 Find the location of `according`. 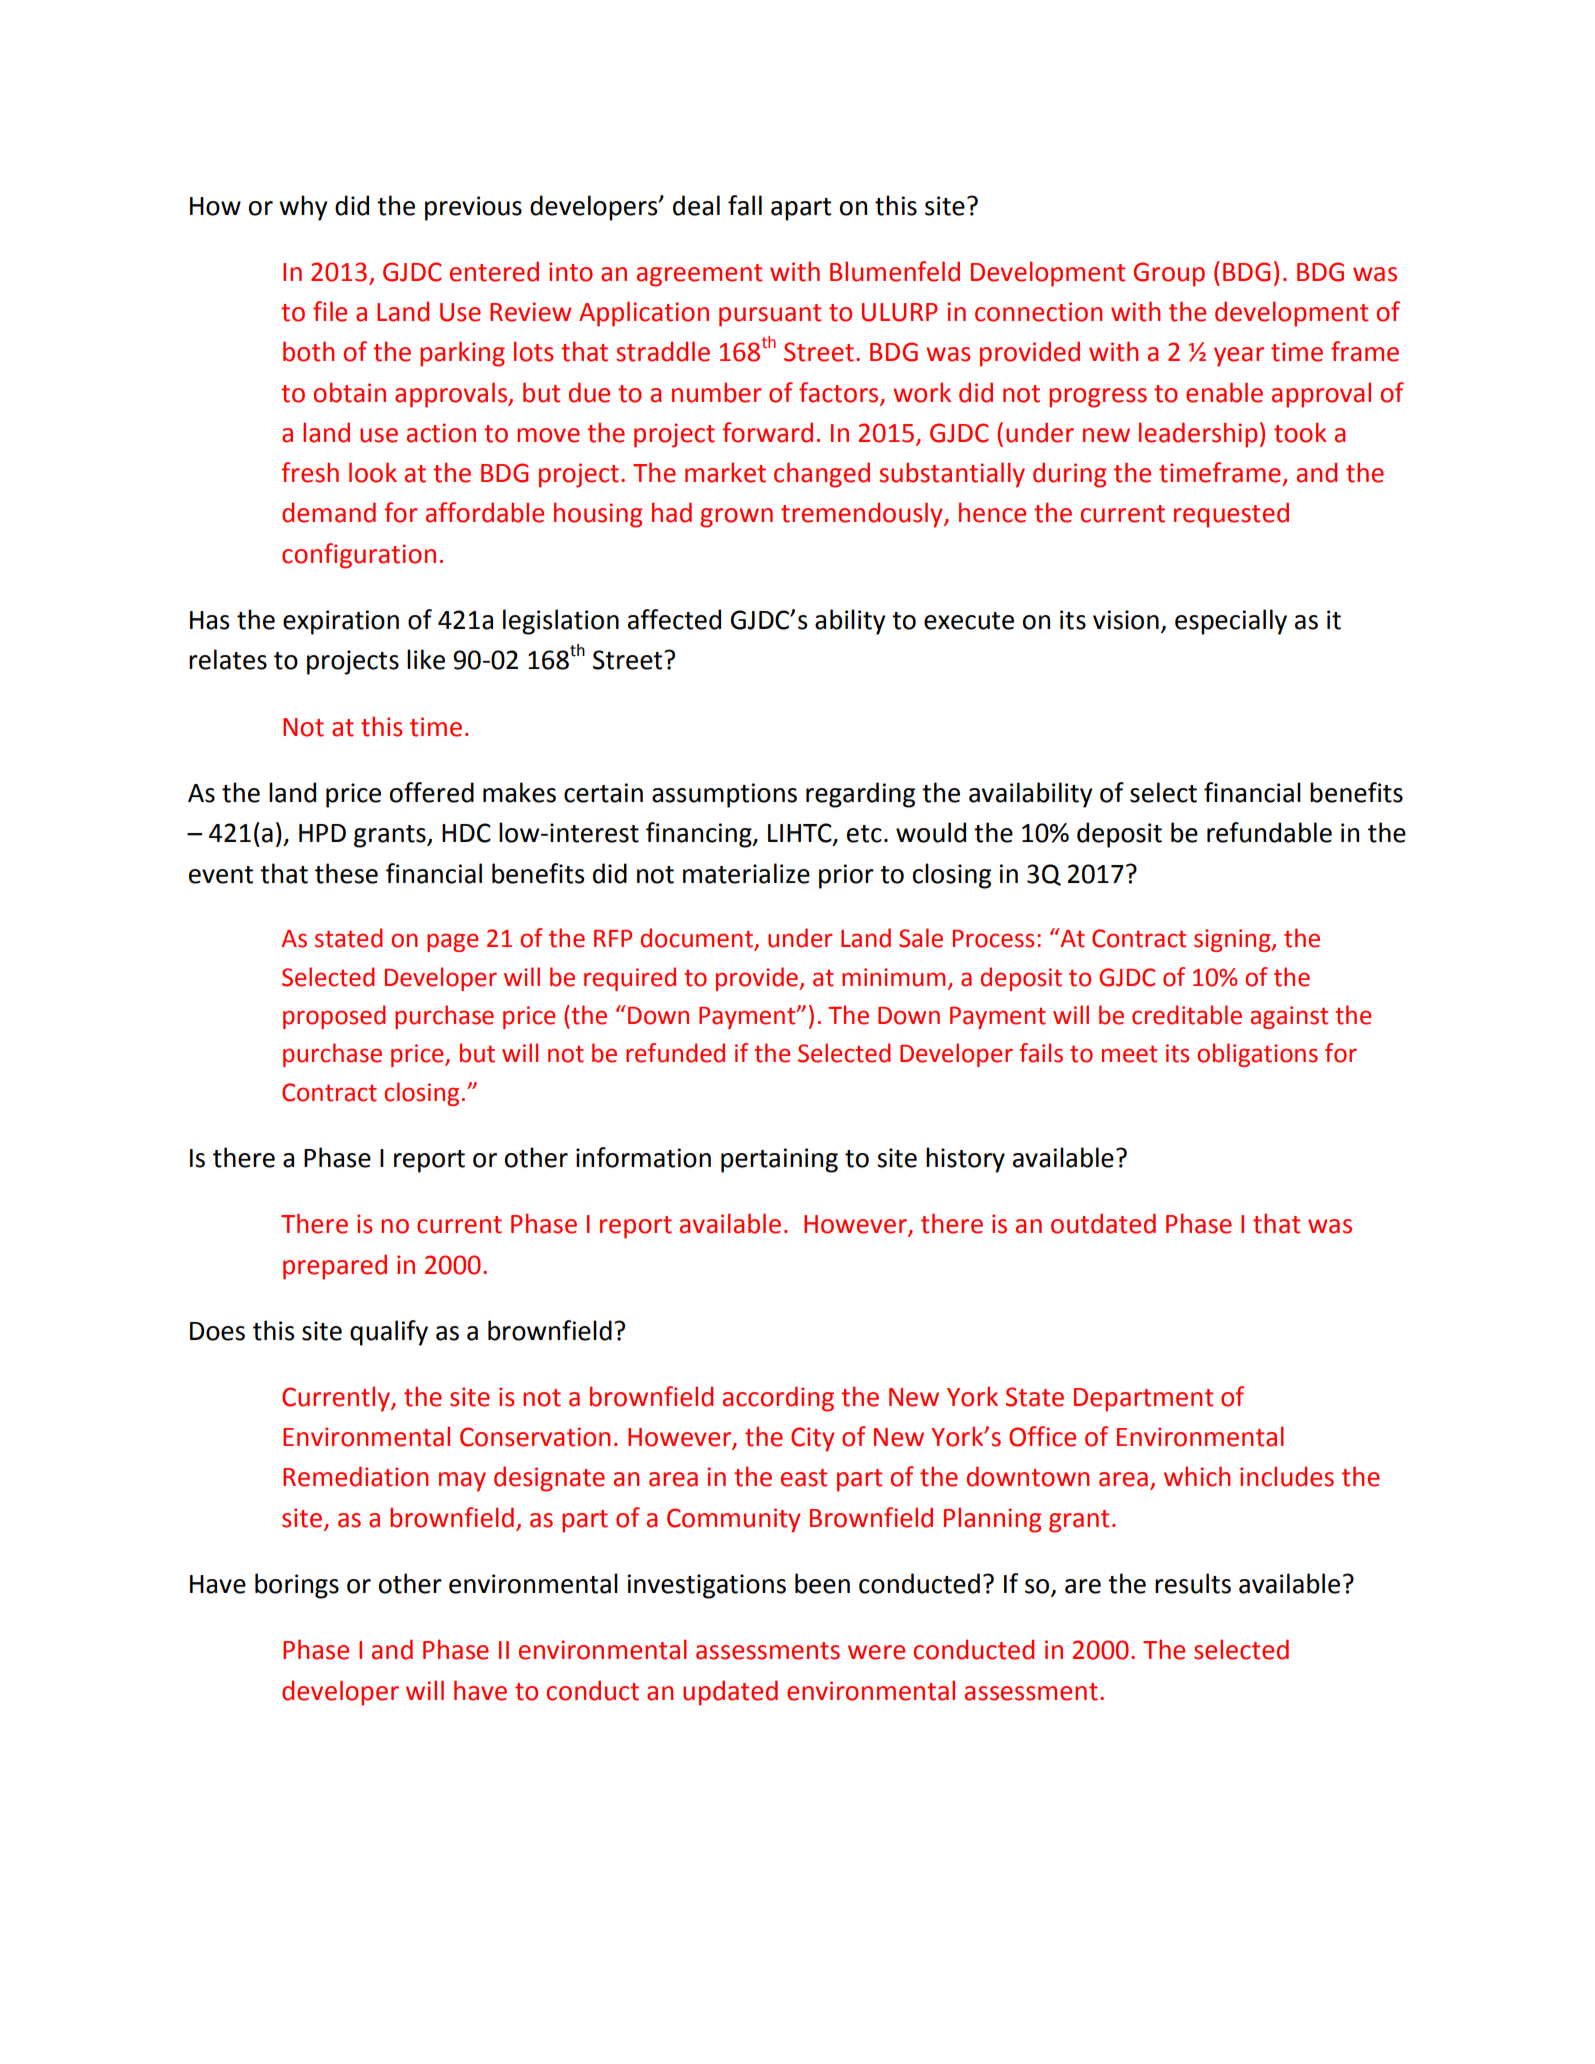

according is located at coordinates (778, 1399).
